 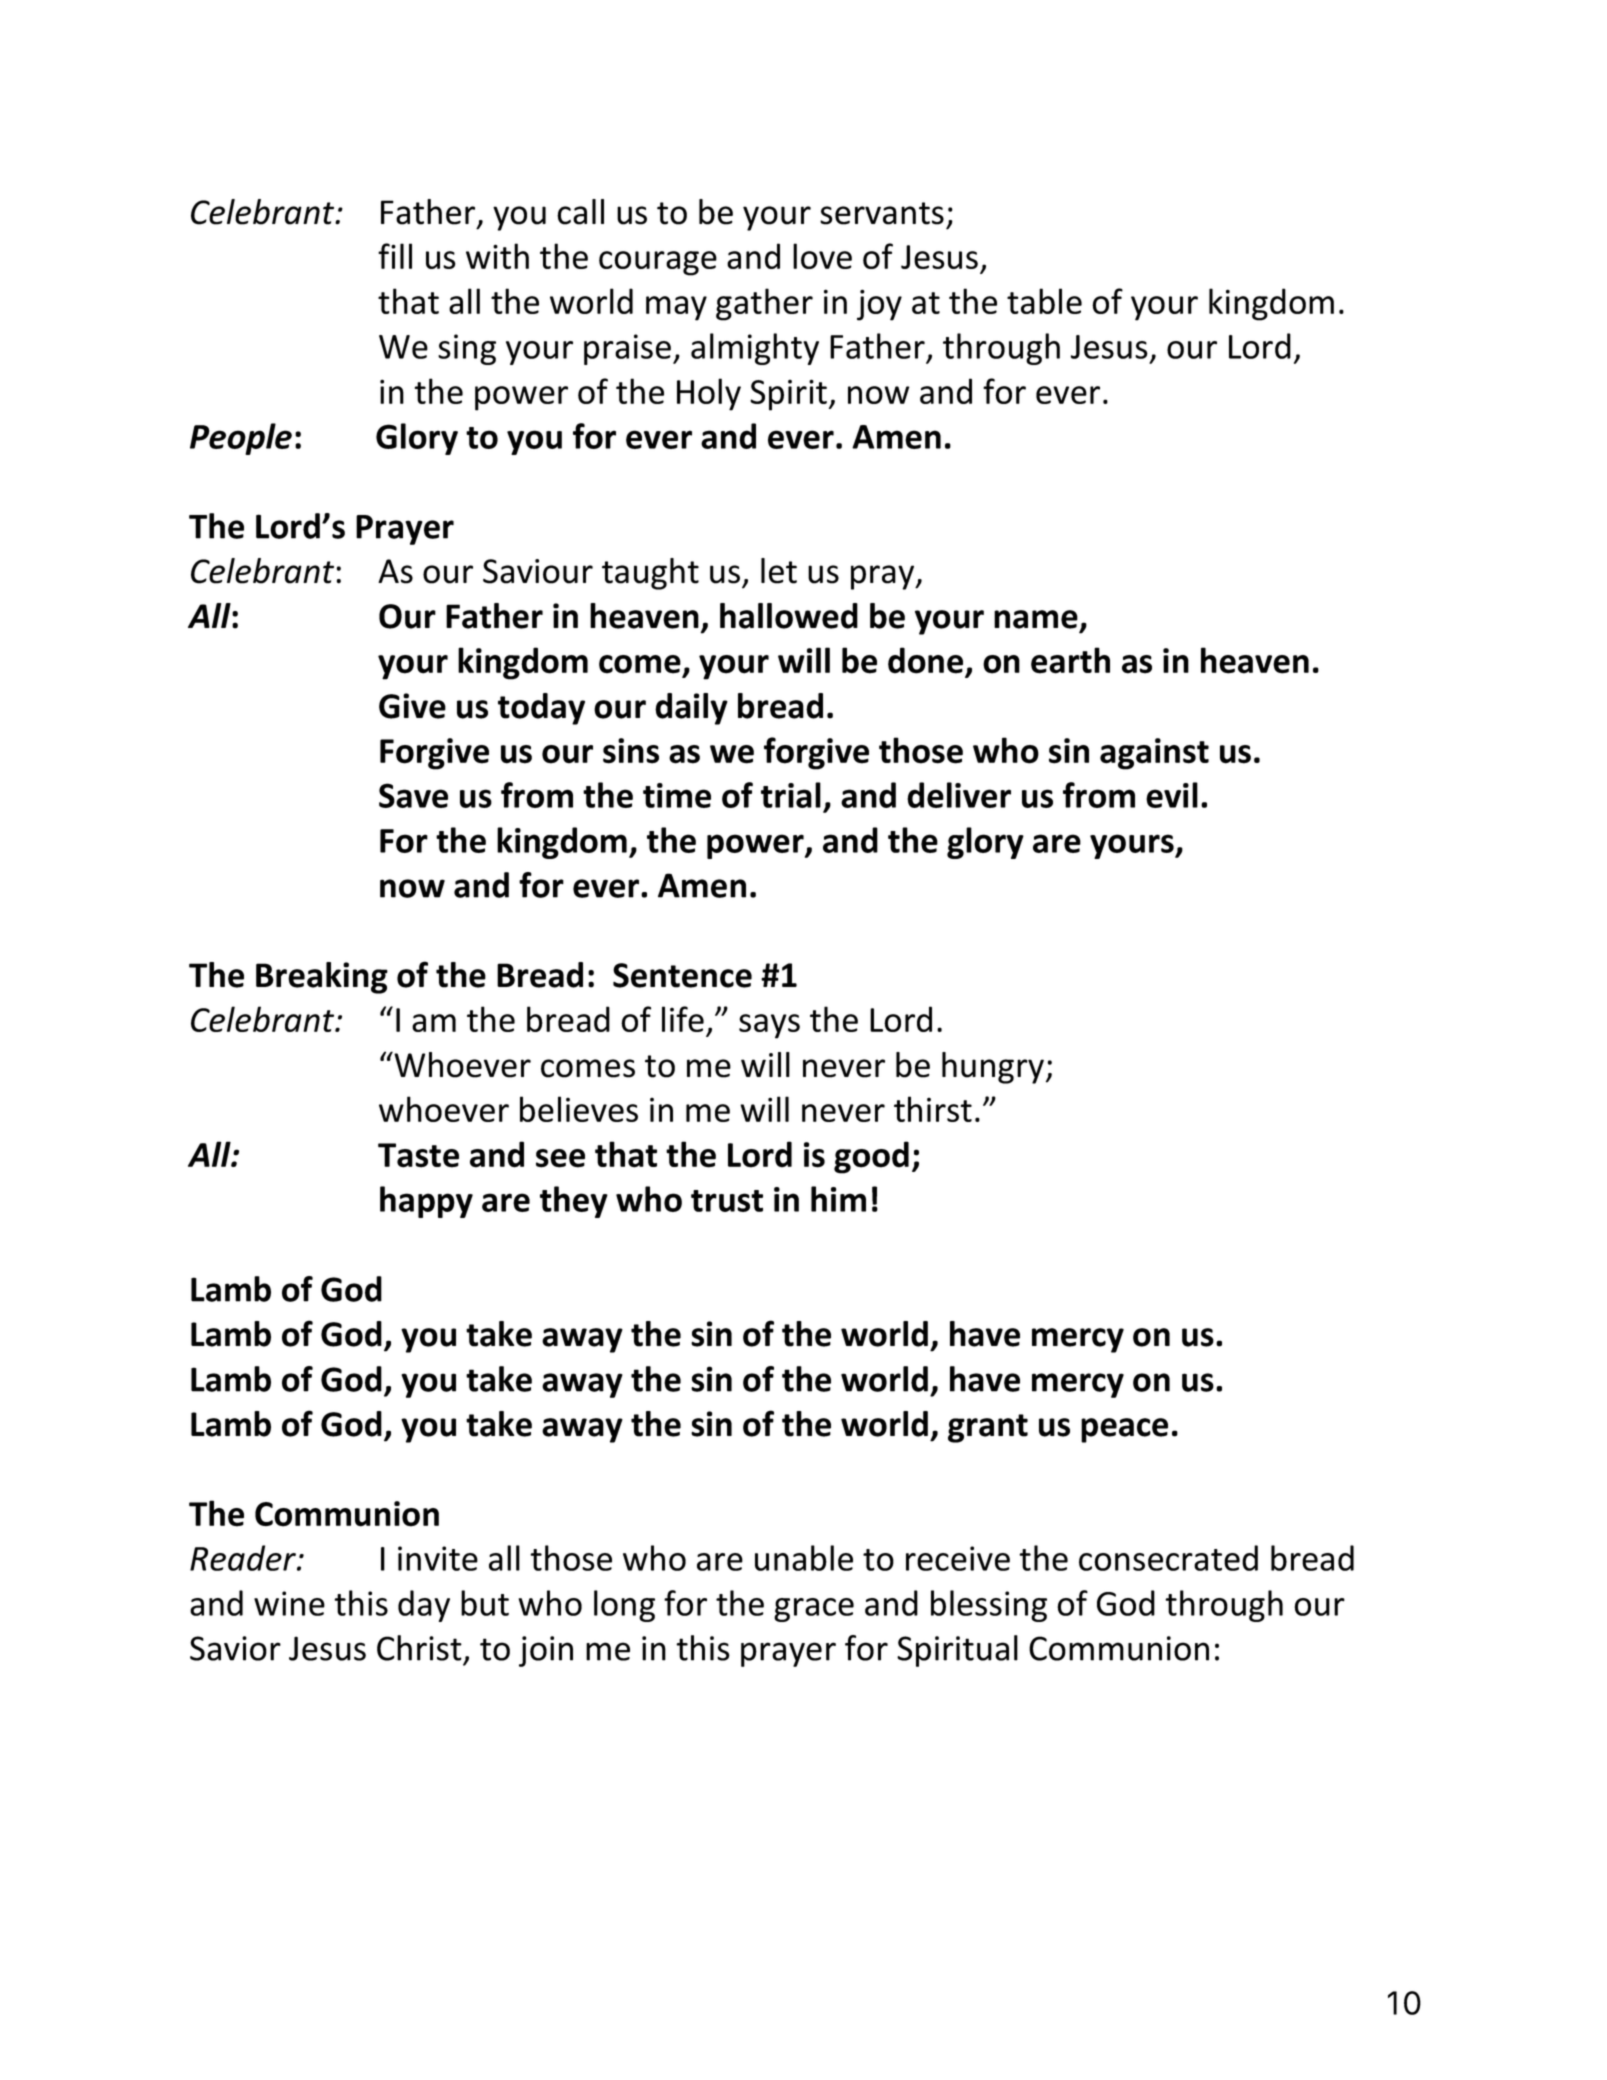 What do you see at coordinates (289, 1603) in the image?
I see `wine` at bounding box center [289, 1603].
